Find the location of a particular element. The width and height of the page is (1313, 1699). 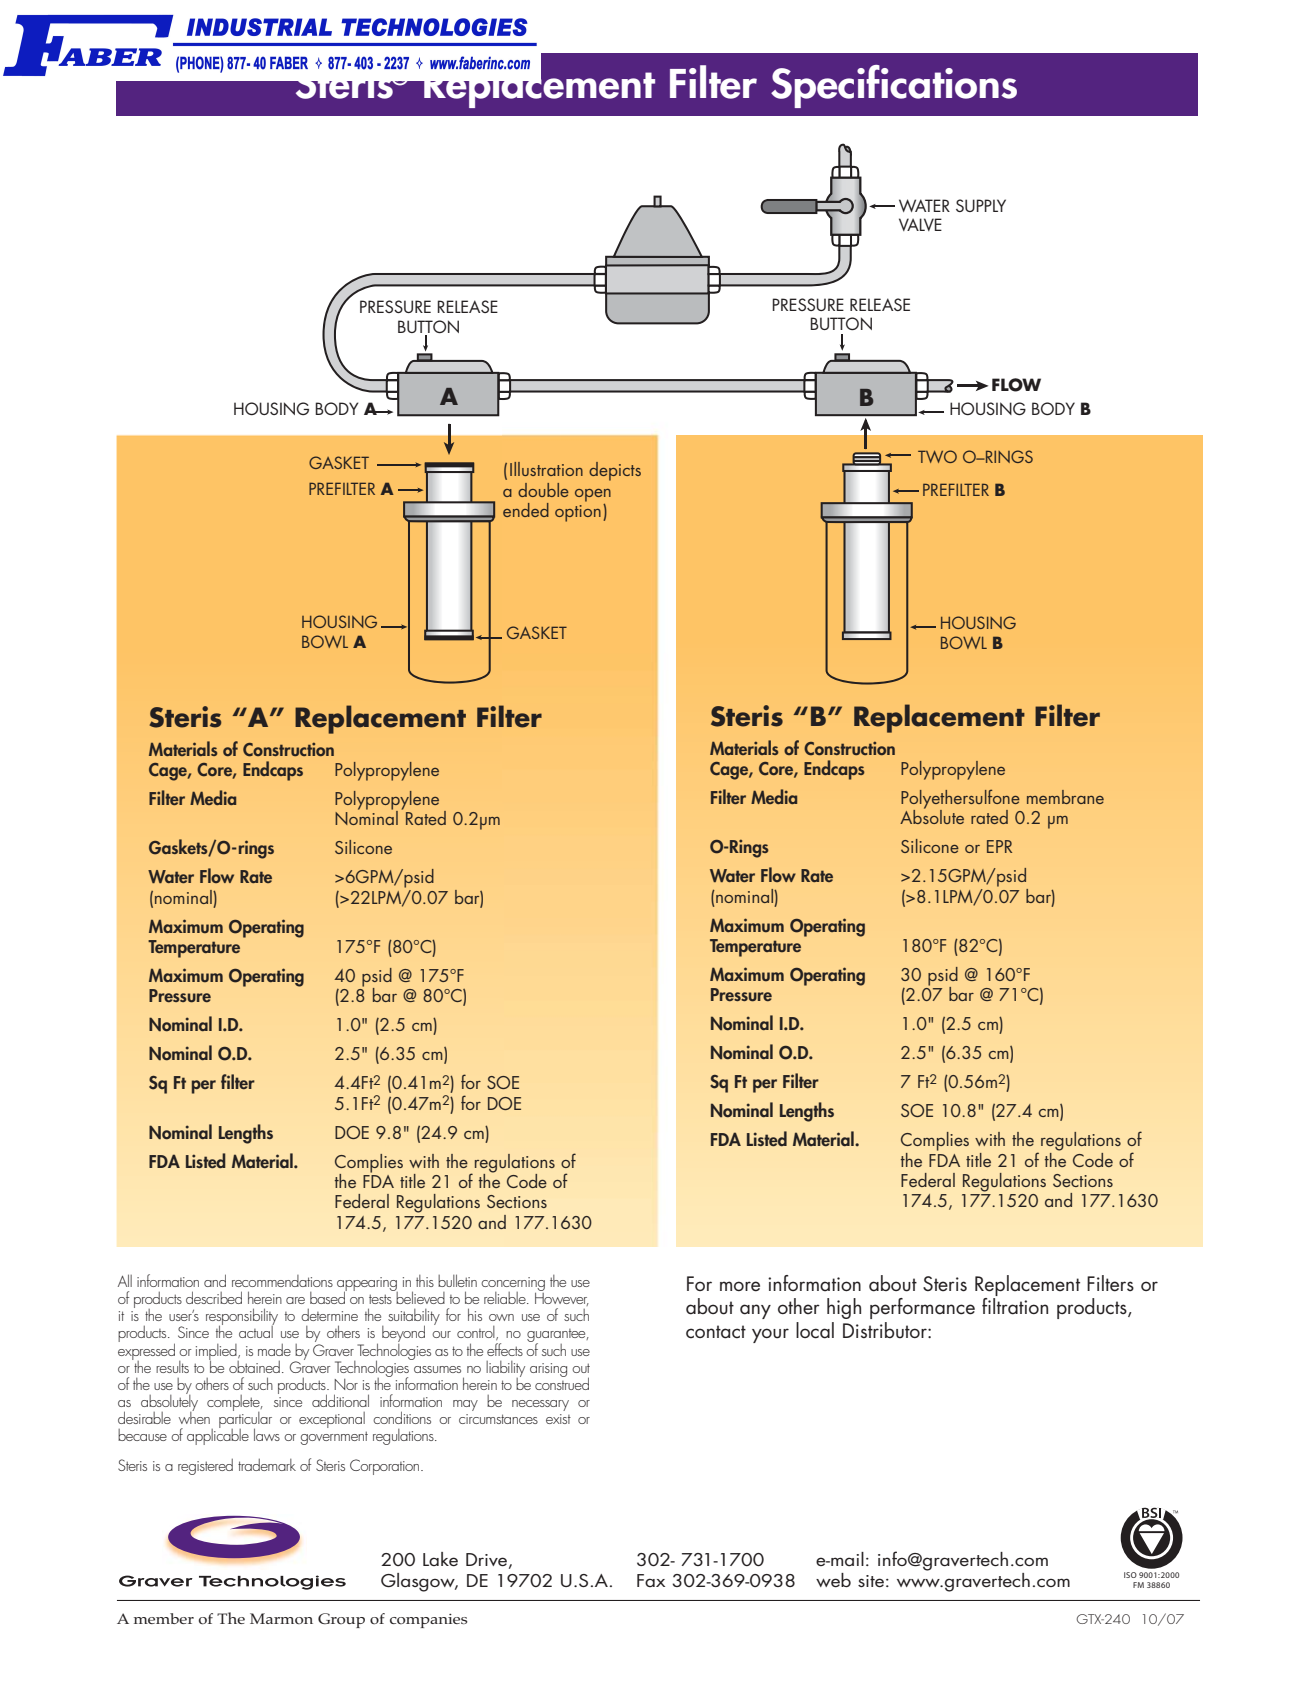

SUPPLY is located at coordinates (981, 205).
